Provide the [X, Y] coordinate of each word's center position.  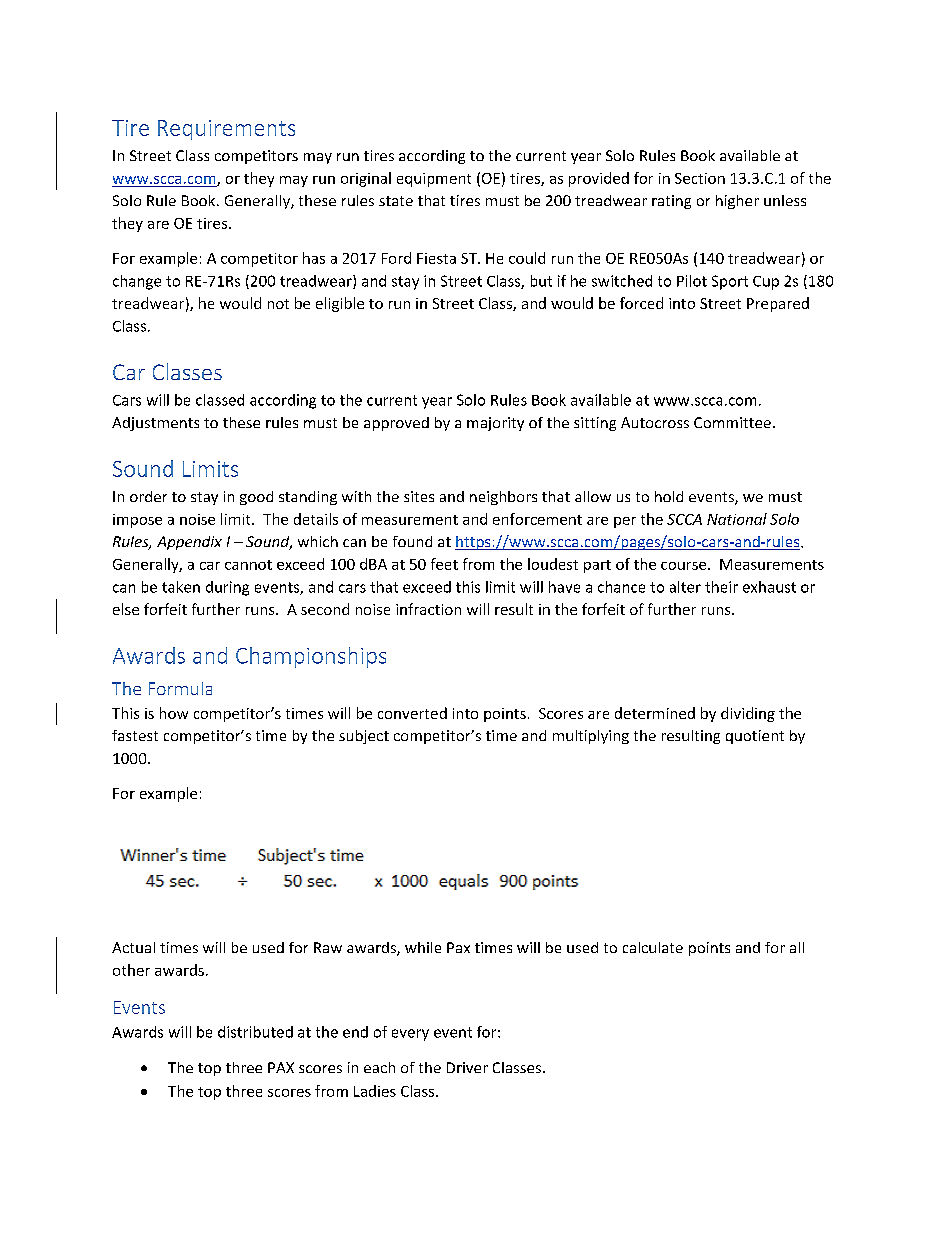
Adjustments [155, 424]
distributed [255, 1032]
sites [419, 496]
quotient [755, 737]
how [174, 713]
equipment [434, 180]
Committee [732, 422]
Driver [467, 1067]
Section [700, 178]
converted [412, 713]
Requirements [226, 130]
